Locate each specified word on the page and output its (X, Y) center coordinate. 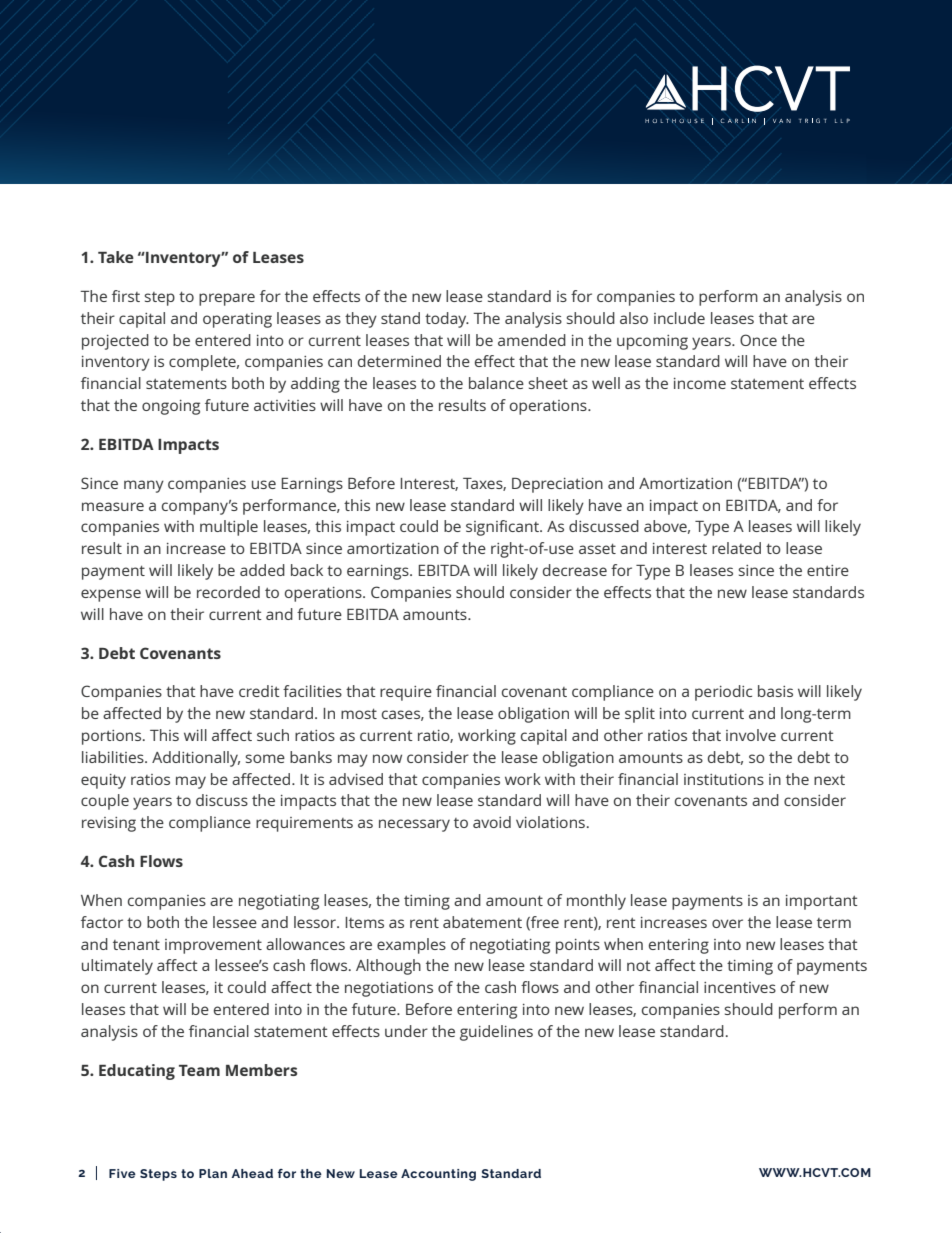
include (679, 318)
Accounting (438, 1175)
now (387, 758)
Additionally (196, 759)
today (447, 320)
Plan (213, 1173)
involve (751, 735)
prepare (227, 299)
